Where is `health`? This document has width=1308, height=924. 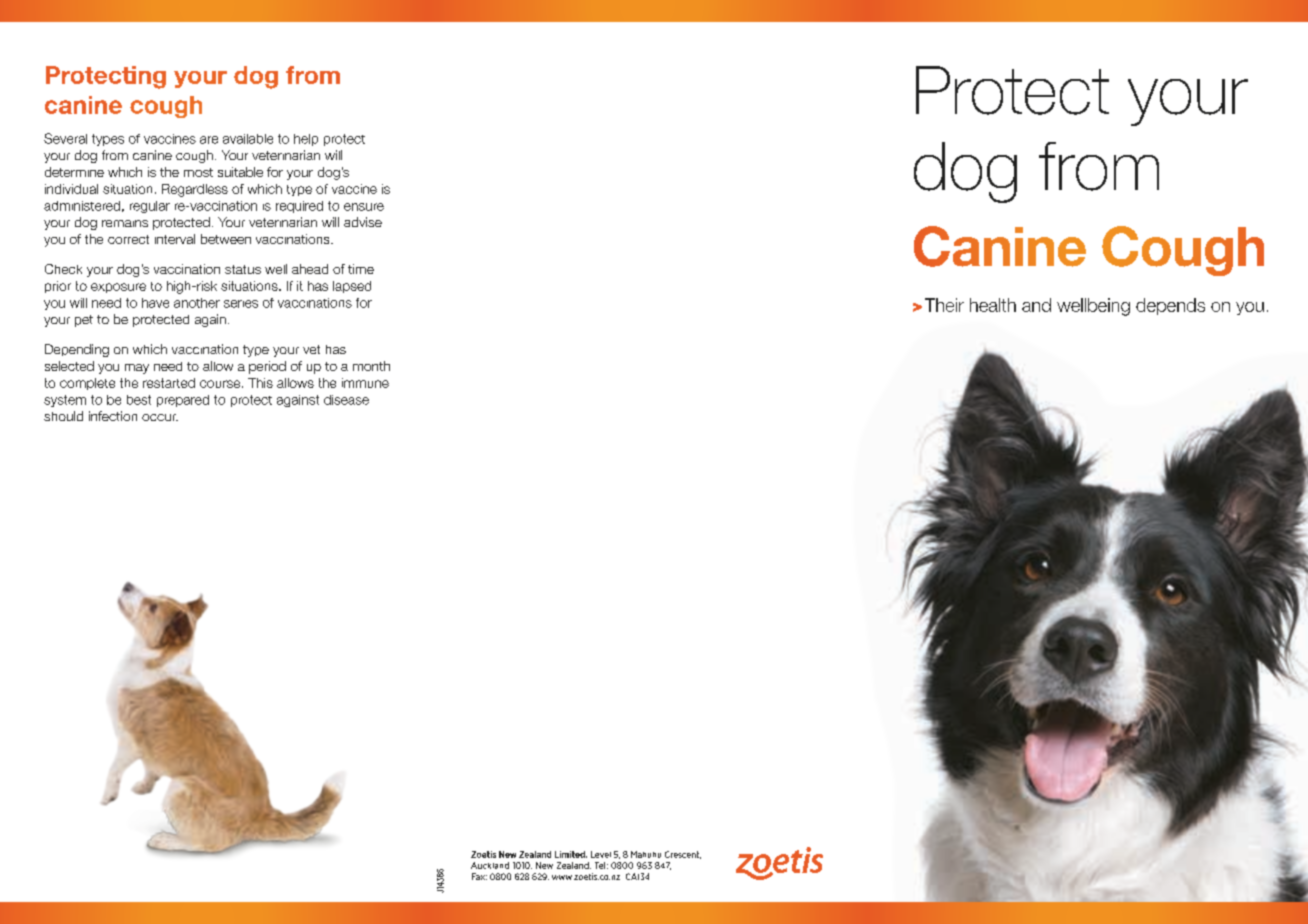
health is located at coordinates (993, 305).
